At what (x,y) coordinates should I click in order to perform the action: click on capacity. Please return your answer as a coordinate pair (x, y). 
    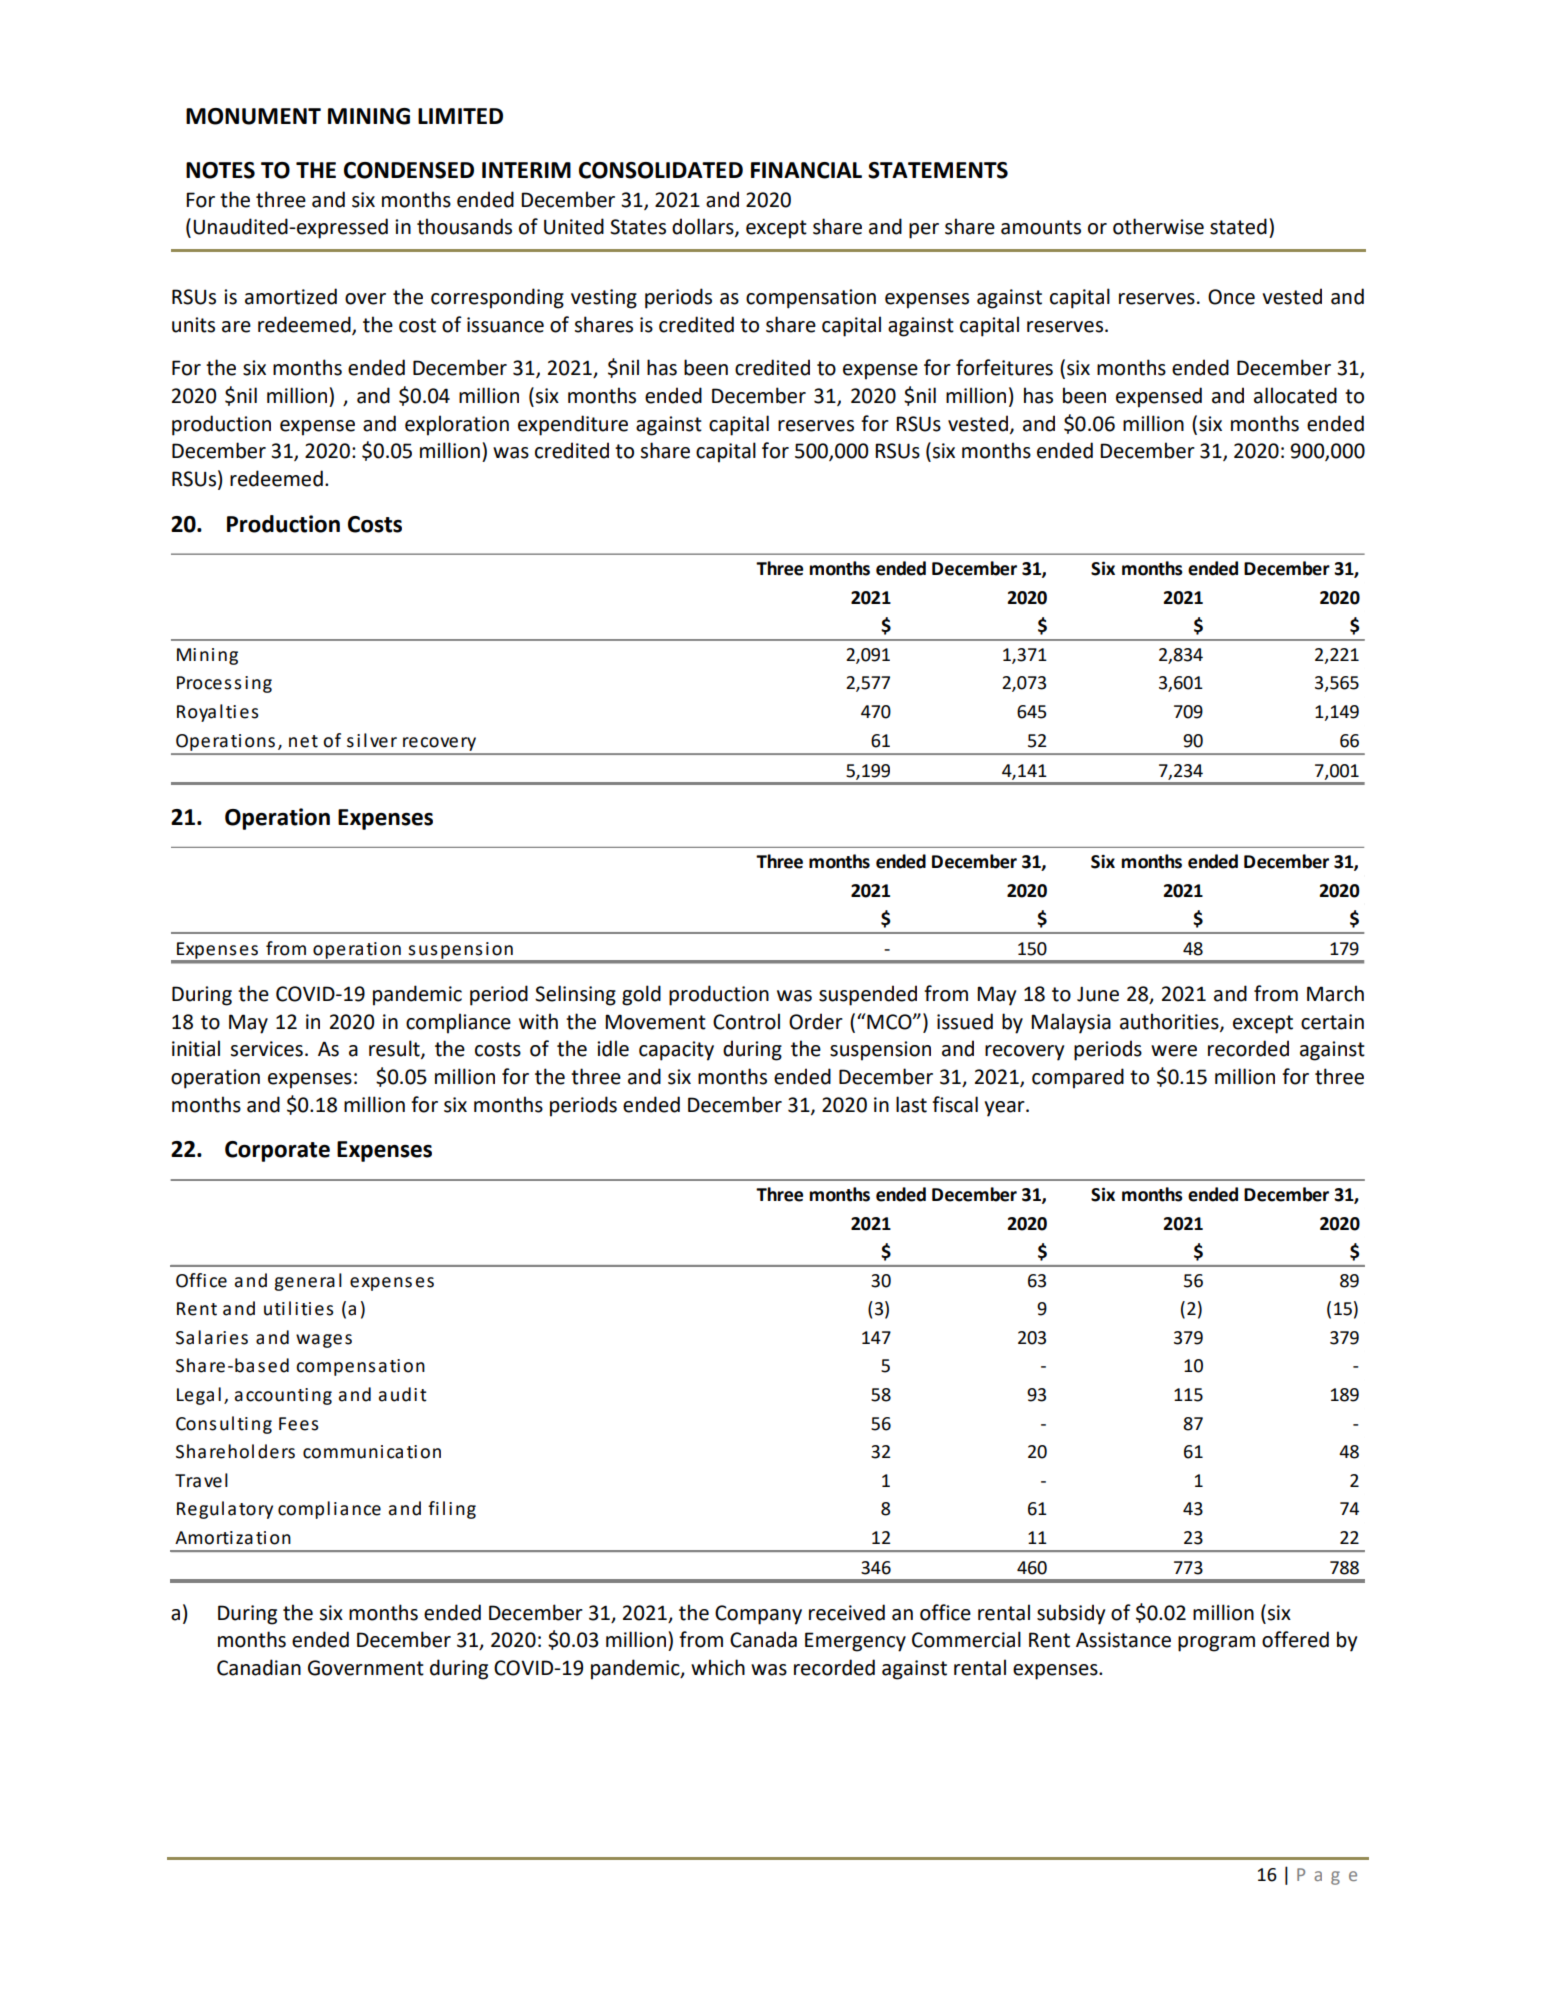
    Looking at the image, I should click on (676, 1051).
